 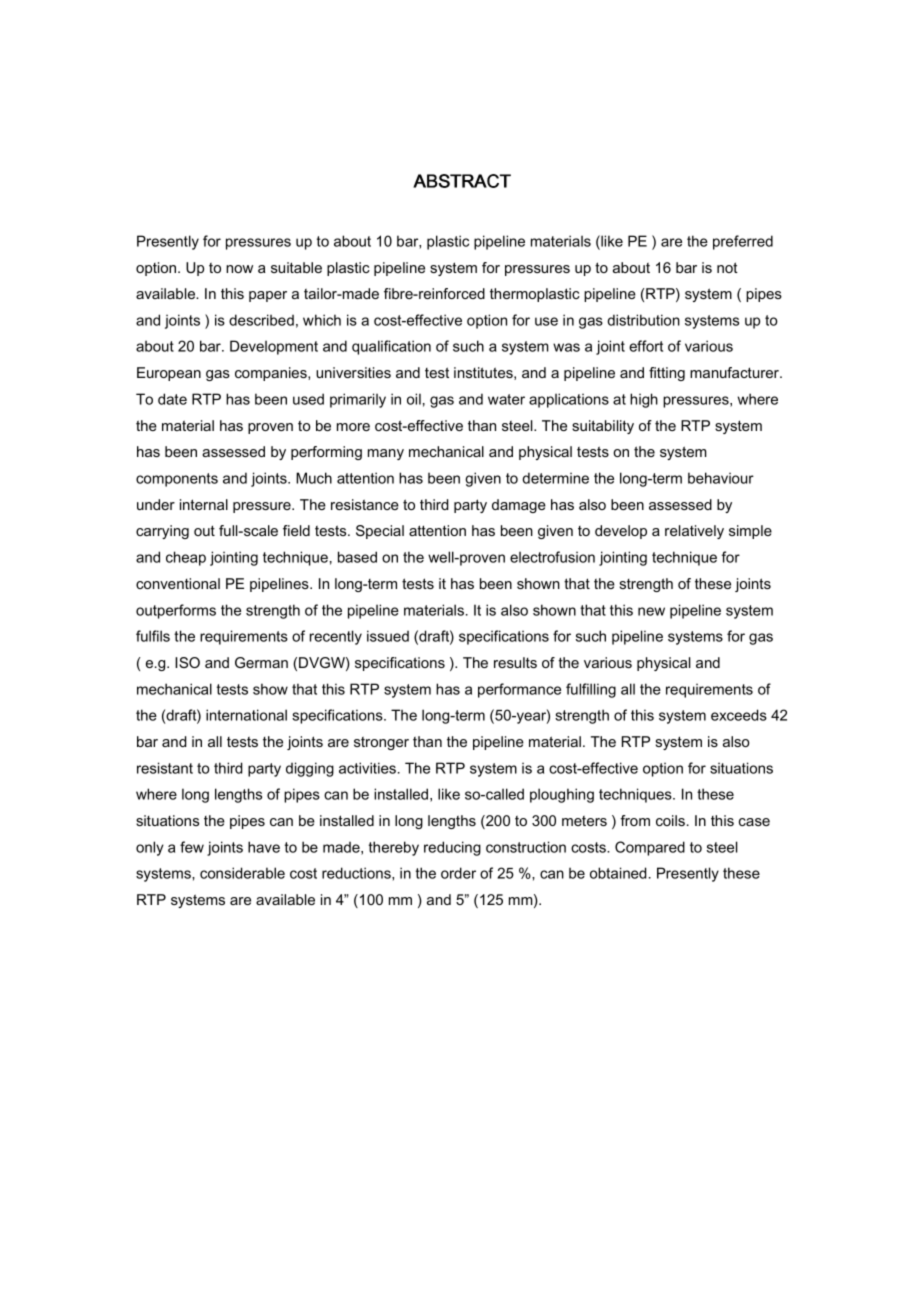 What do you see at coordinates (519, 506) in the image?
I see `damage` at bounding box center [519, 506].
